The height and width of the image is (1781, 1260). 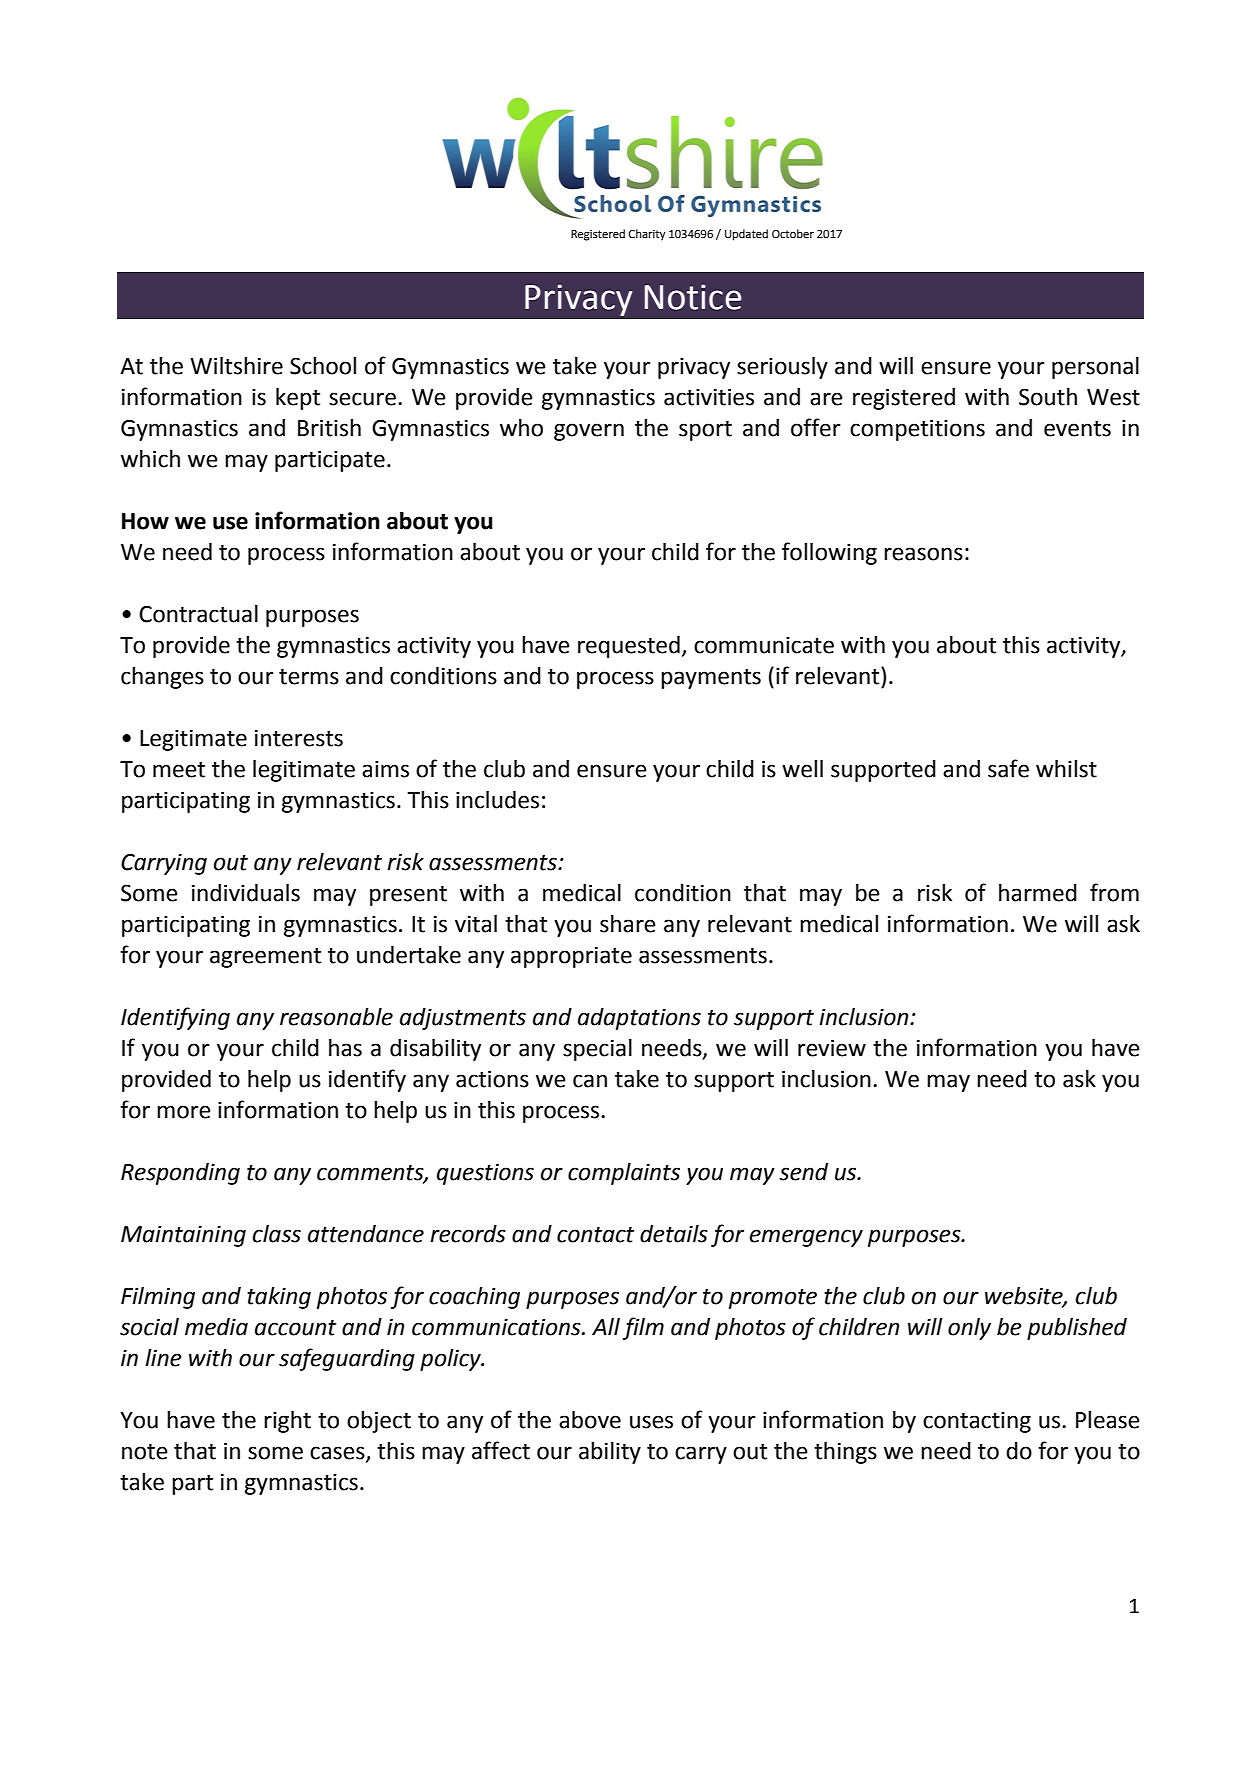 I want to click on Charity, so click(x=647, y=235).
